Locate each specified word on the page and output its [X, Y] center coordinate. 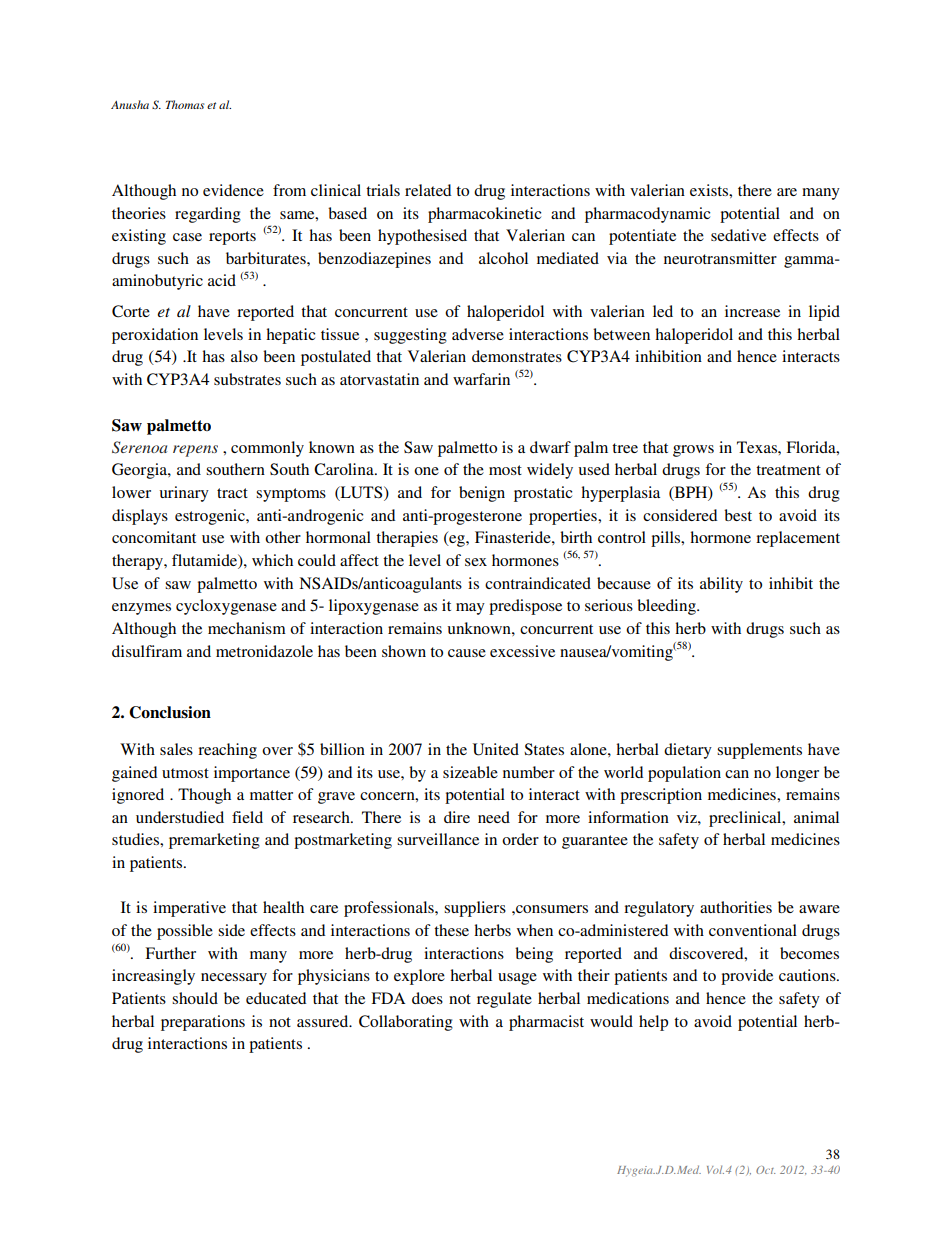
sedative [738, 235]
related [428, 190]
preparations [203, 1023]
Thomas [185, 104]
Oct [765, 1170]
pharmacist [546, 1023]
